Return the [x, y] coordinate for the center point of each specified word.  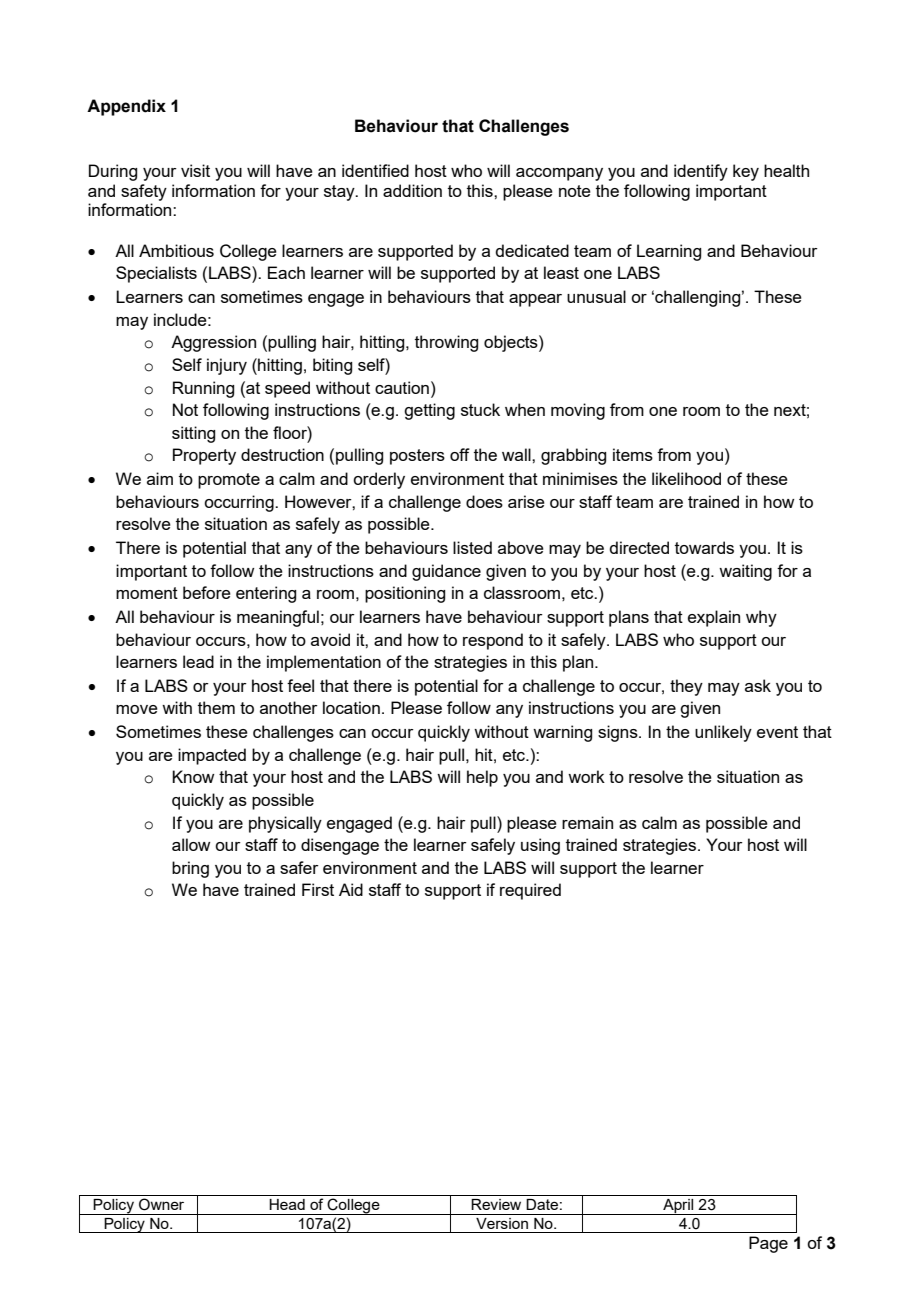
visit [195, 170]
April [678, 1207]
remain [587, 822]
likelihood [686, 478]
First [318, 889]
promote [229, 481]
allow [191, 844]
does [484, 501]
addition [412, 190]
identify [701, 172]
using [540, 846]
